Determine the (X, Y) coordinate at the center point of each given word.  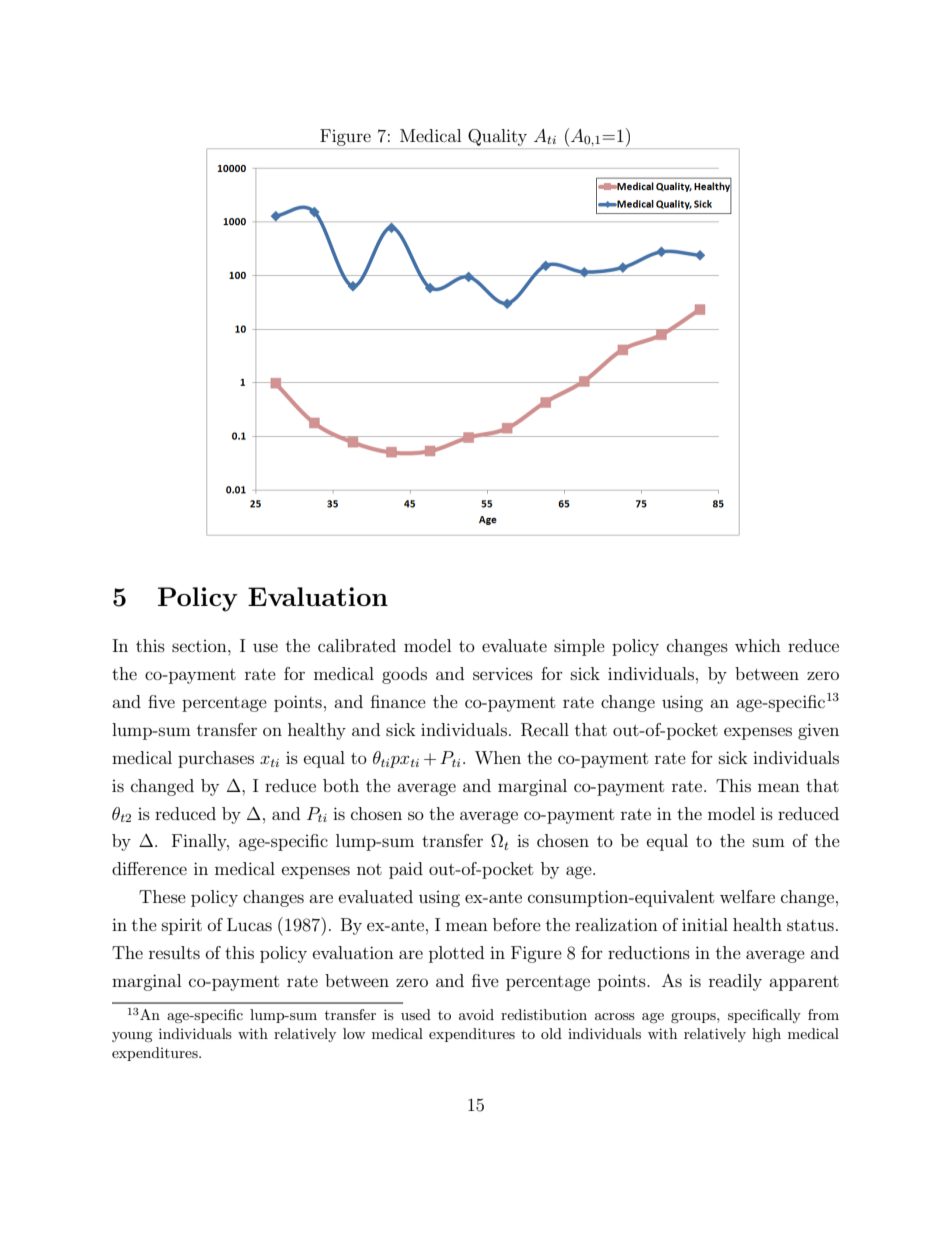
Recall (545, 730)
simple (579, 647)
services (503, 674)
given (818, 731)
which (758, 645)
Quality (497, 137)
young (132, 1037)
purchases (216, 759)
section (200, 646)
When (498, 757)
